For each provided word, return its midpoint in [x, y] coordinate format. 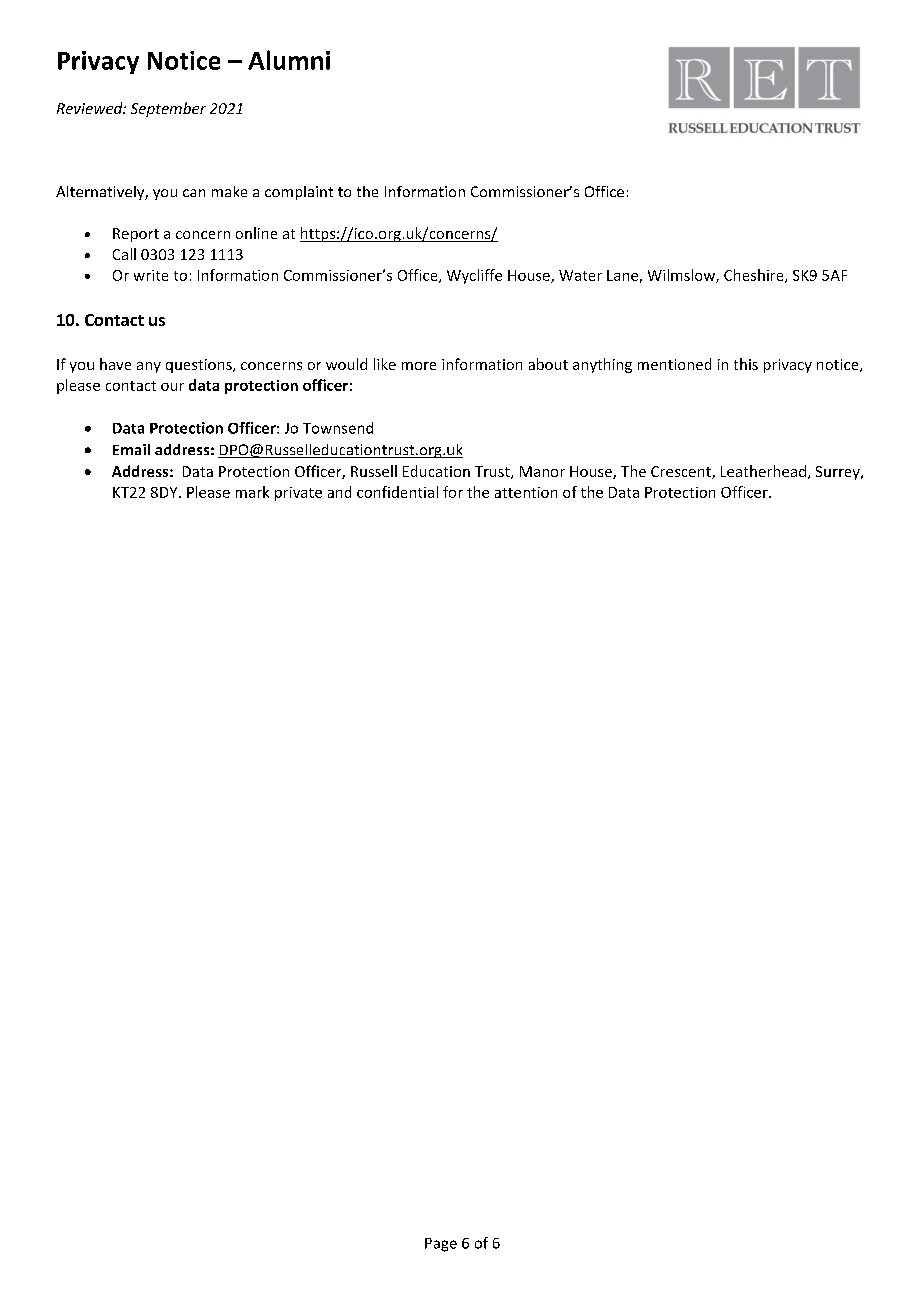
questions [200, 366]
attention [526, 492]
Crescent [682, 472]
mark [252, 492]
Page [441, 1245]
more [419, 366]
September [168, 109]
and [339, 492]
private [298, 494]
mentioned [674, 364]
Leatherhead [763, 471]
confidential [397, 492]
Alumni [289, 60]
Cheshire [755, 276]
